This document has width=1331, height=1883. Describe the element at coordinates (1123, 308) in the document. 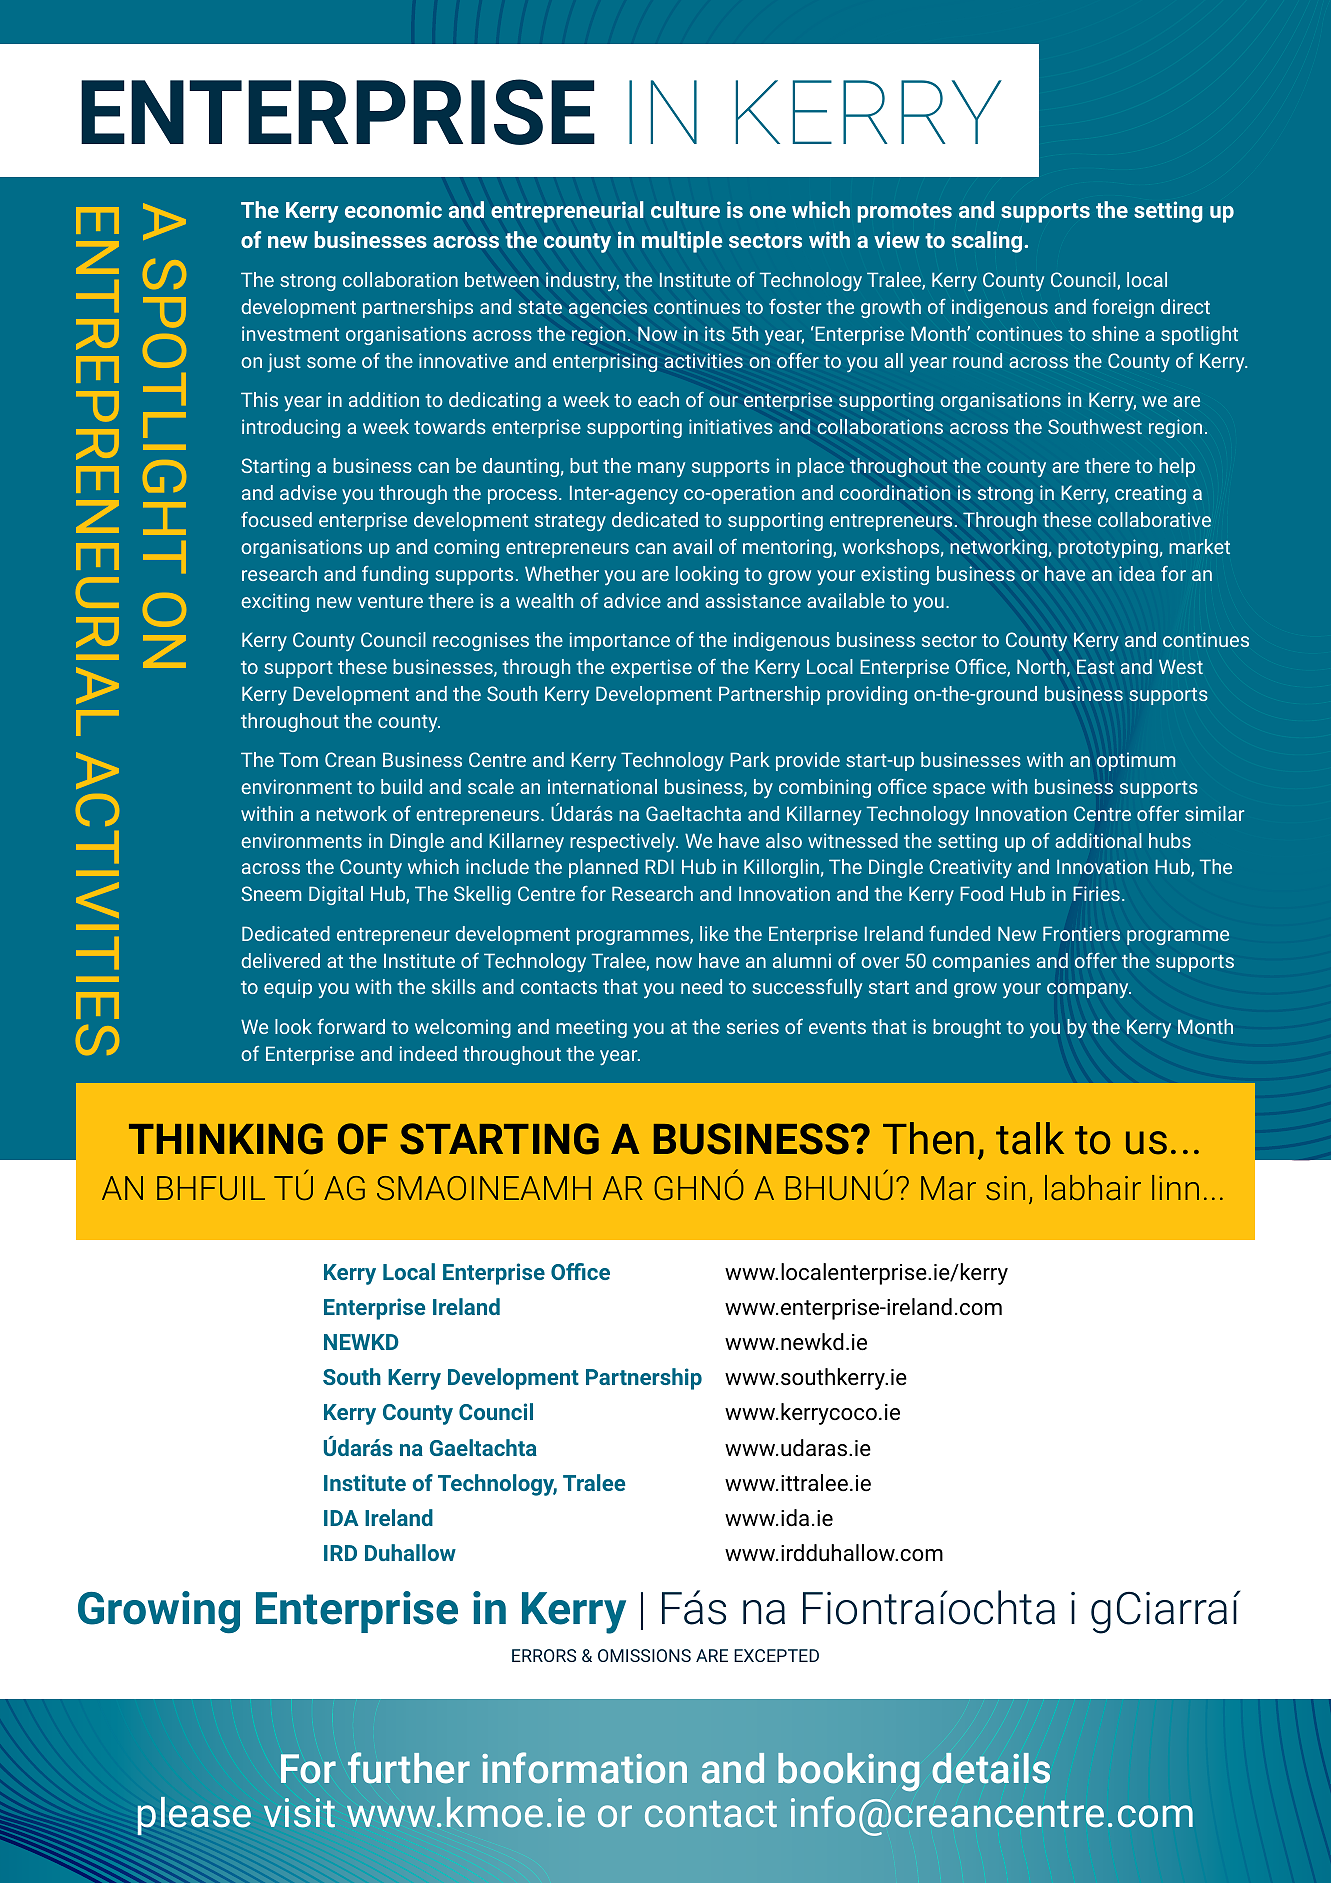

I see `foreign` at that location.
